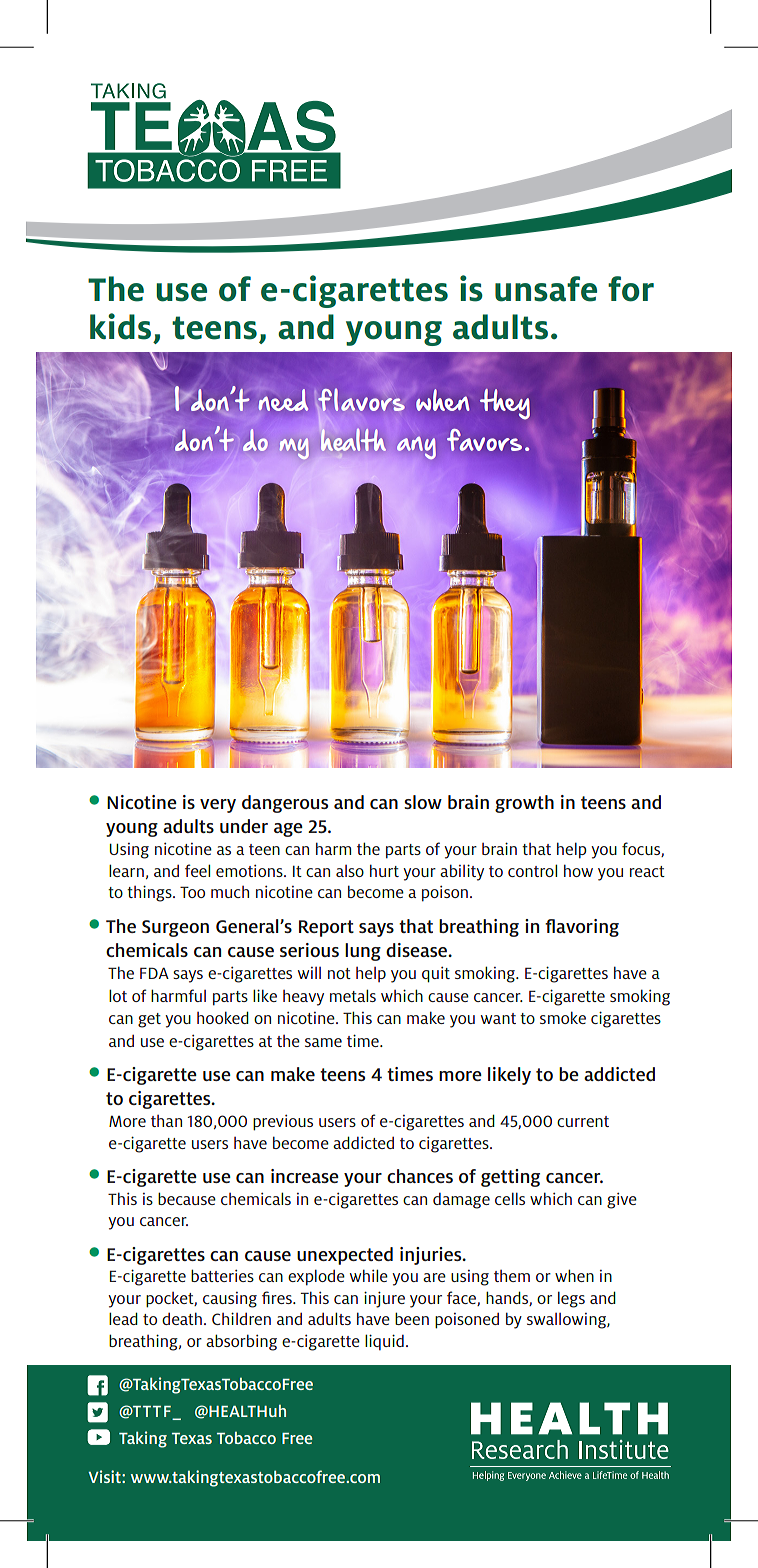 This image has height=1568, width=758. What do you see at coordinates (120, 326) in the image?
I see `kids` at bounding box center [120, 326].
